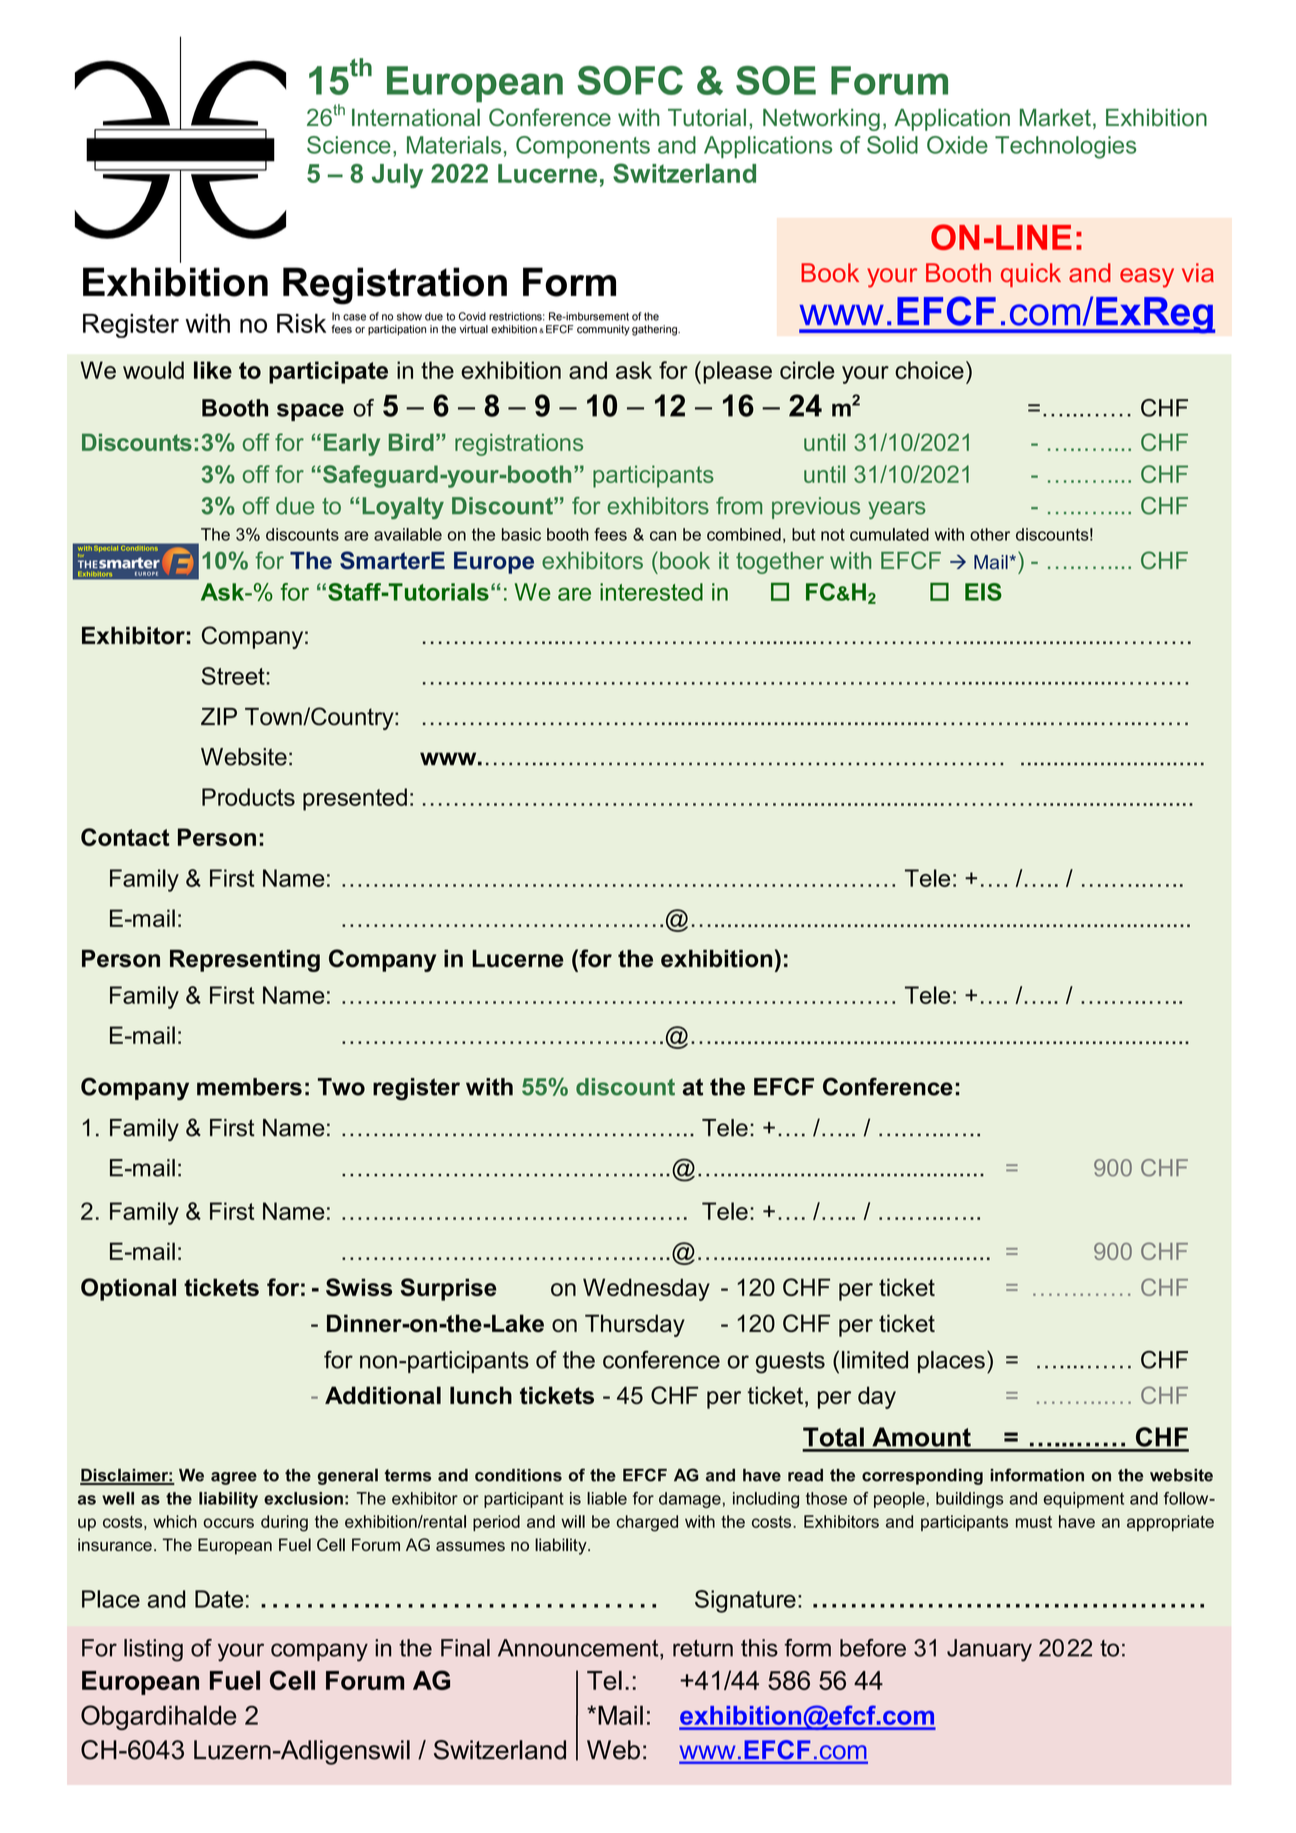 This document has width=1296, height=1833. Describe the element at coordinates (630, 80) in the document. I see `SOFC` at that location.
